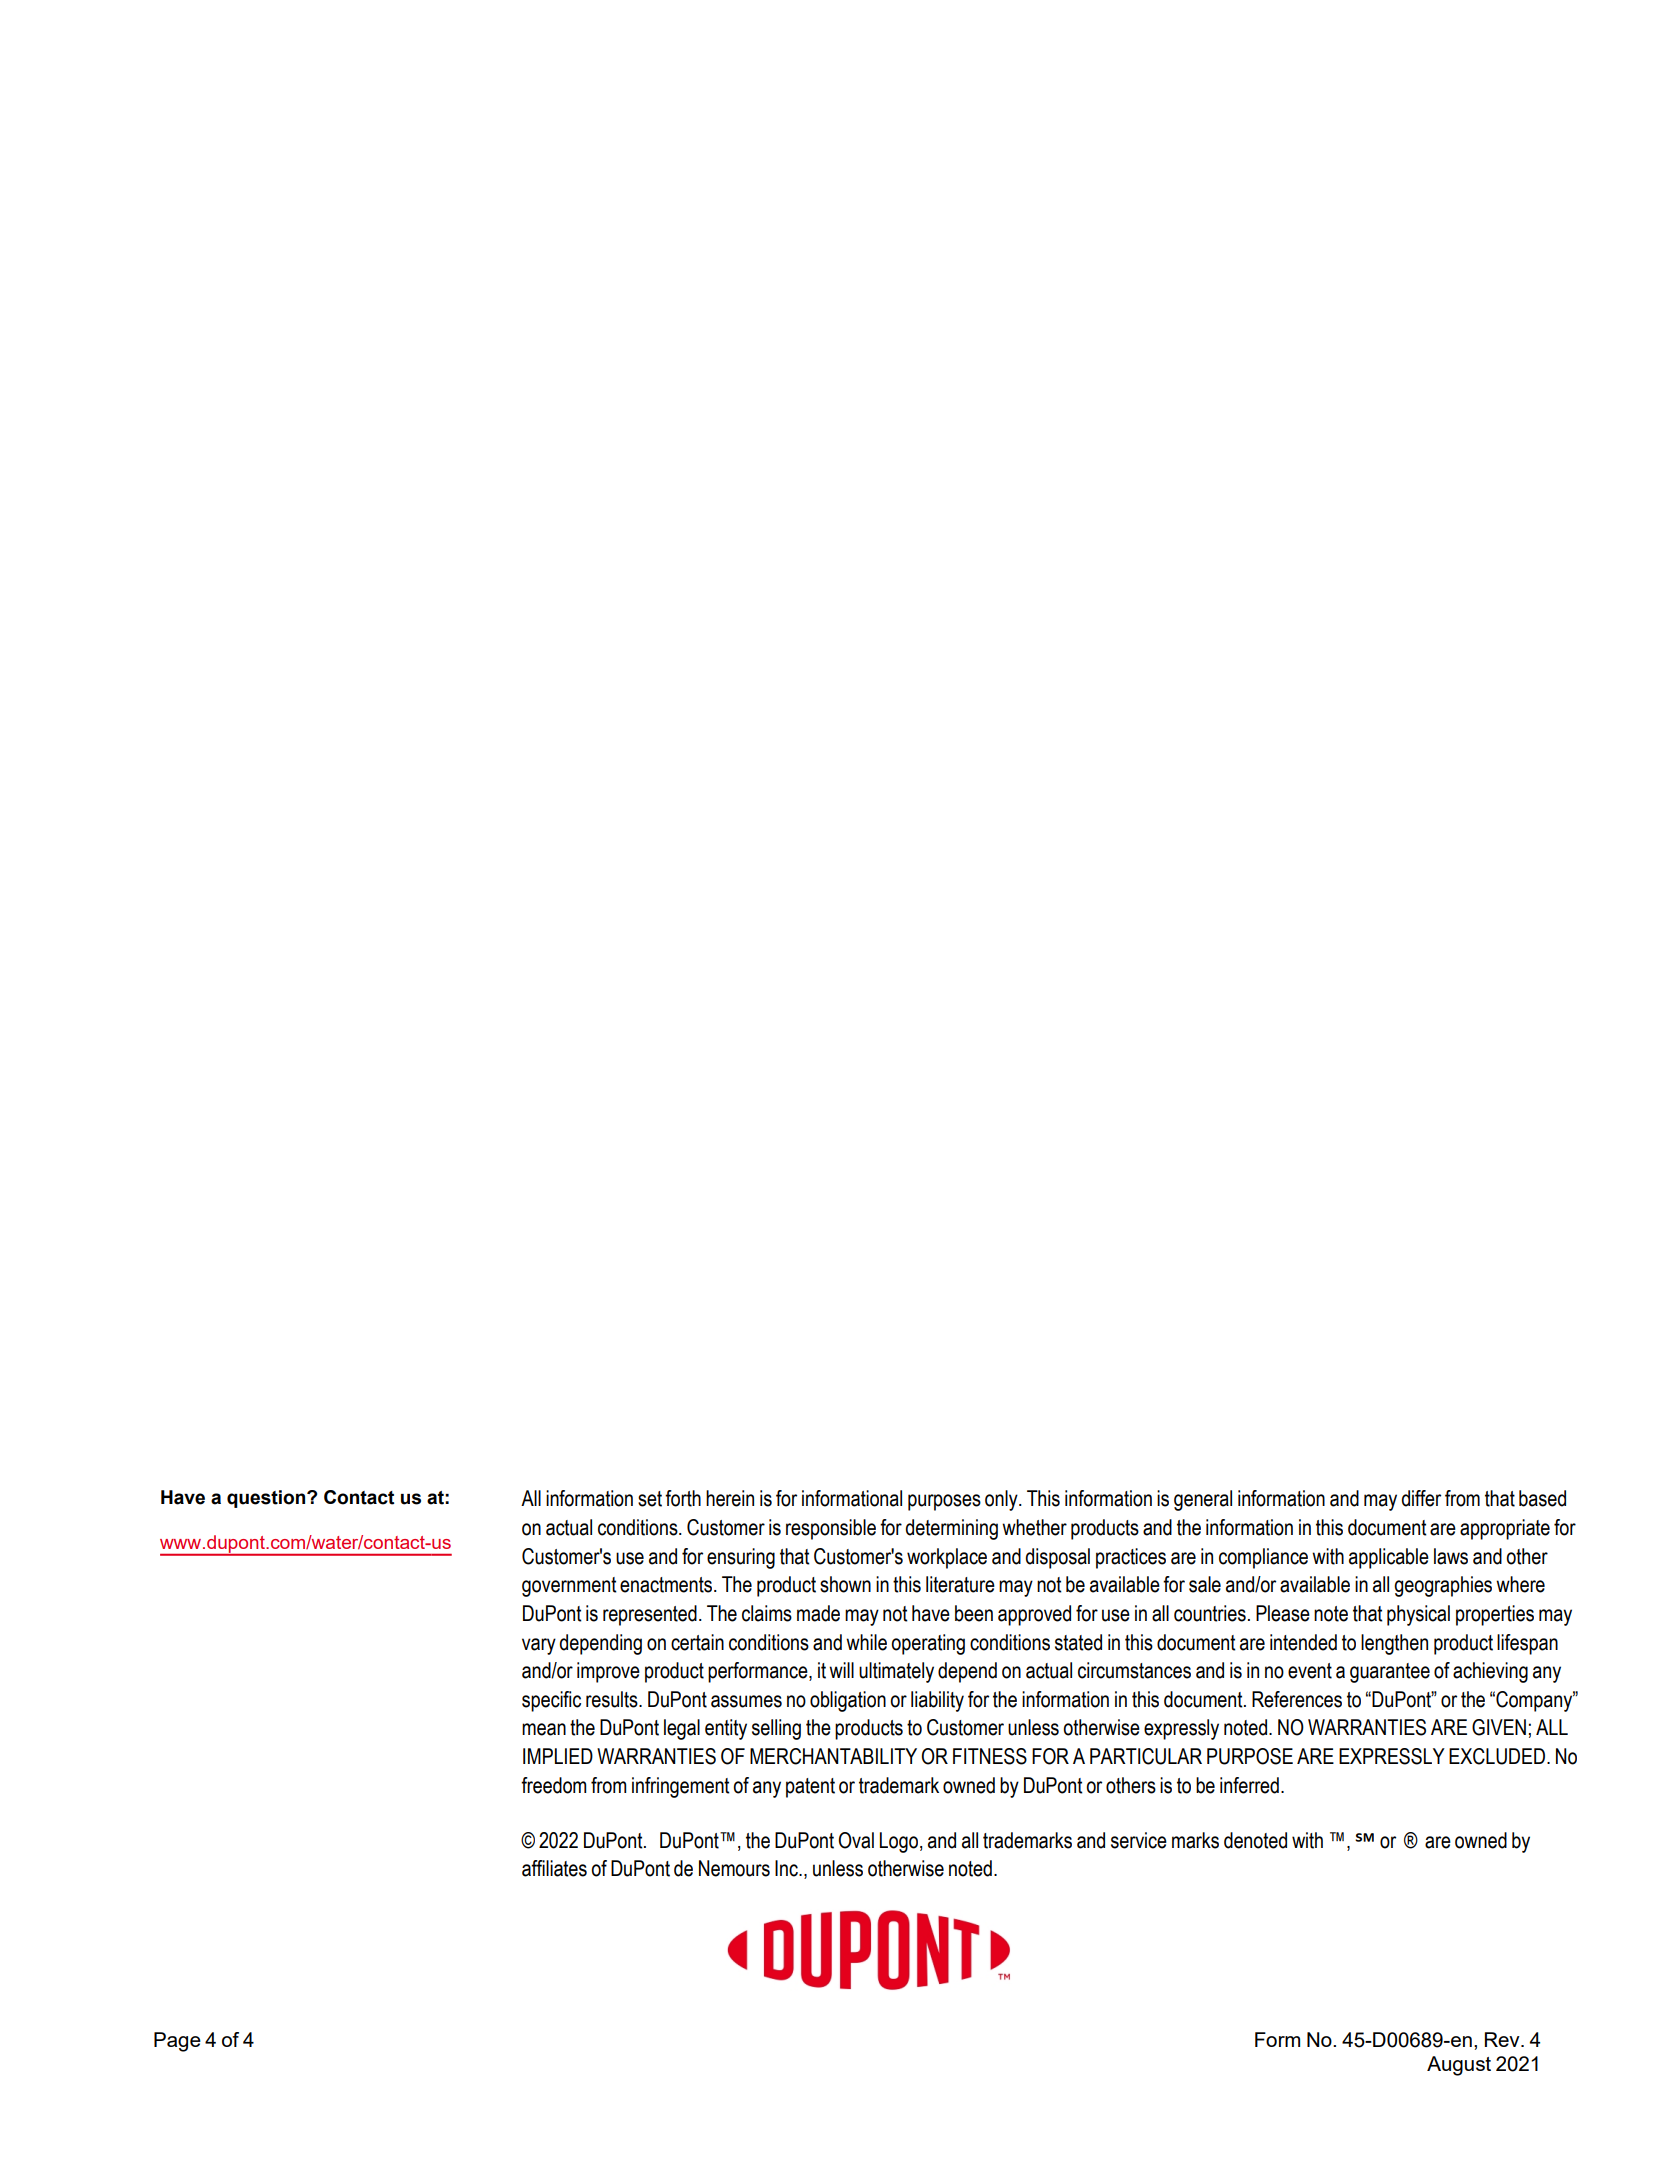  I want to click on patent, so click(810, 1788).
